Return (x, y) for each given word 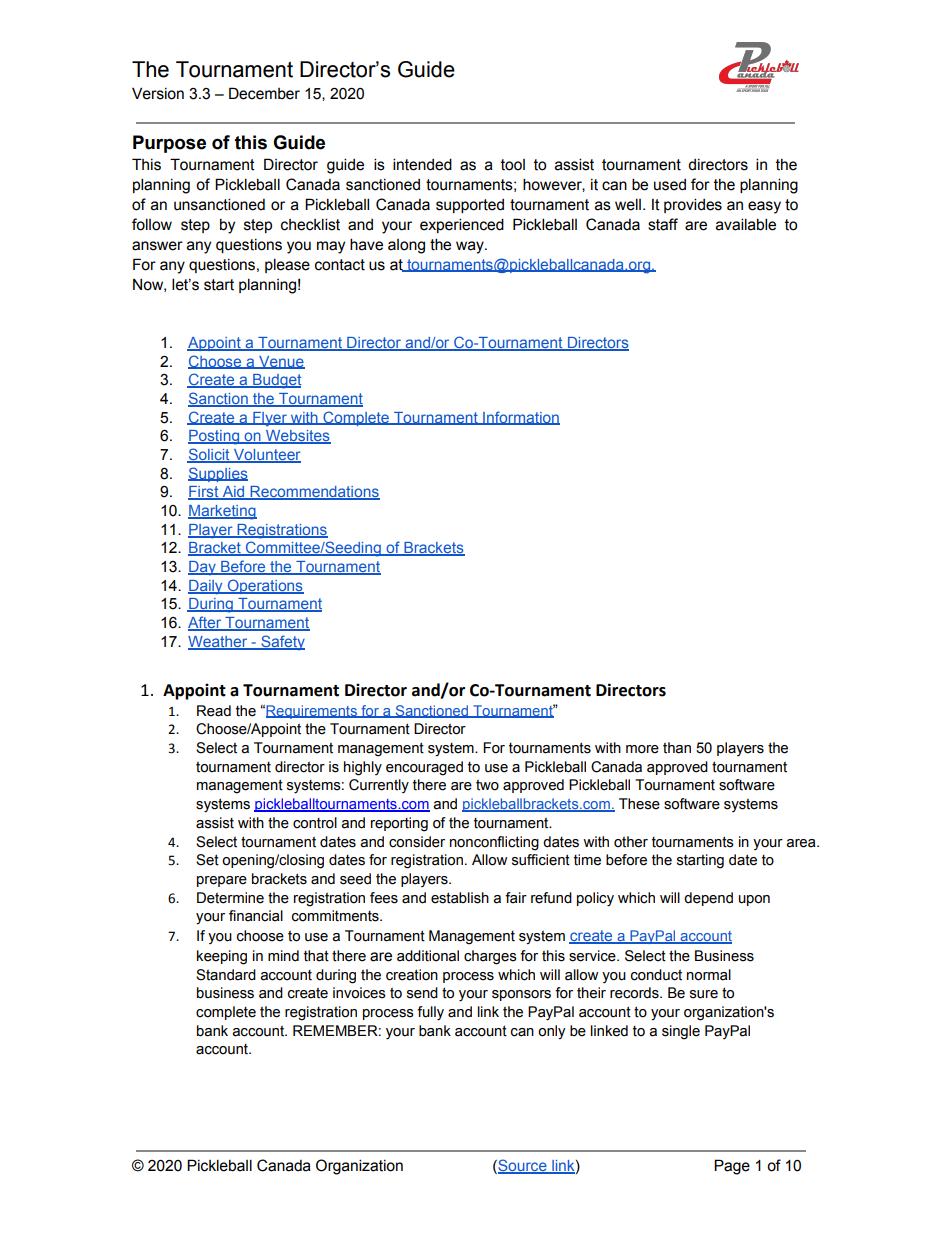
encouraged (424, 768)
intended (422, 164)
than (677, 748)
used (670, 185)
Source (522, 1166)
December (264, 93)
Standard (226, 975)
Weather (219, 642)
